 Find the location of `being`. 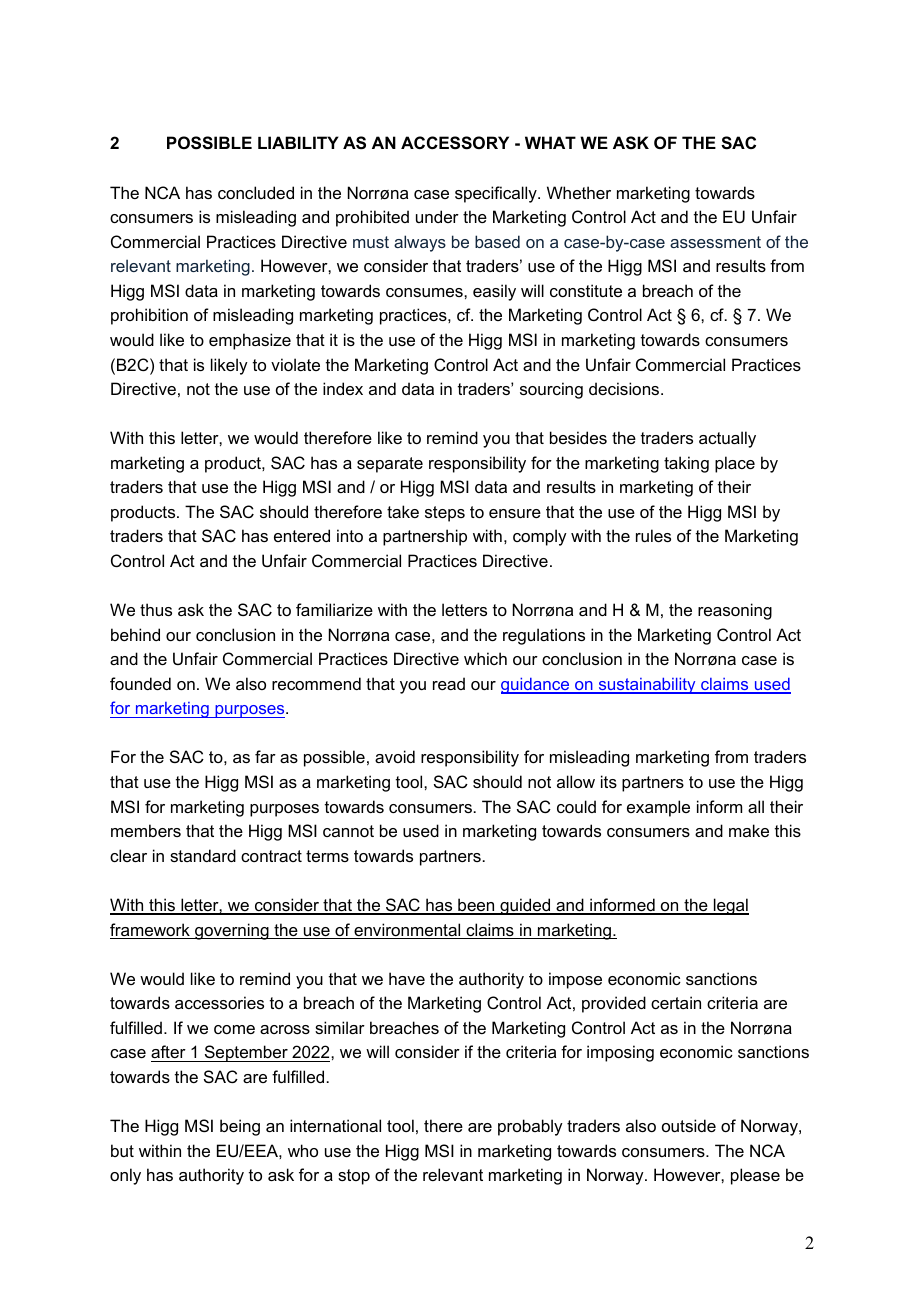

being is located at coordinates (240, 1127).
